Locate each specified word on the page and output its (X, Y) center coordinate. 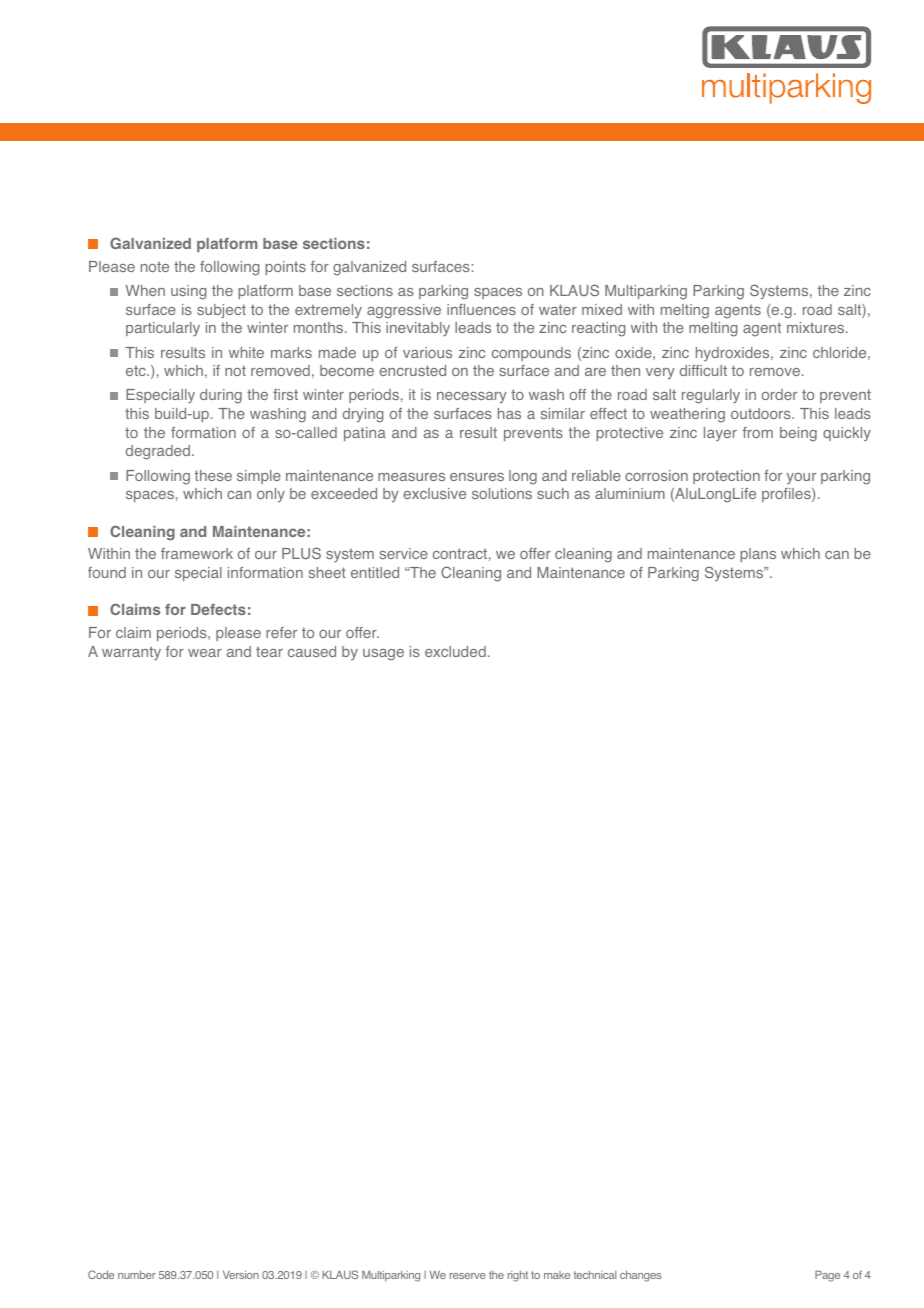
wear (205, 653)
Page (827, 1276)
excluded (455, 651)
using (188, 292)
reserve (468, 1276)
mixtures (817, 327)
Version (241, 1274)
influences (481, 309)
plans (758, 555)
